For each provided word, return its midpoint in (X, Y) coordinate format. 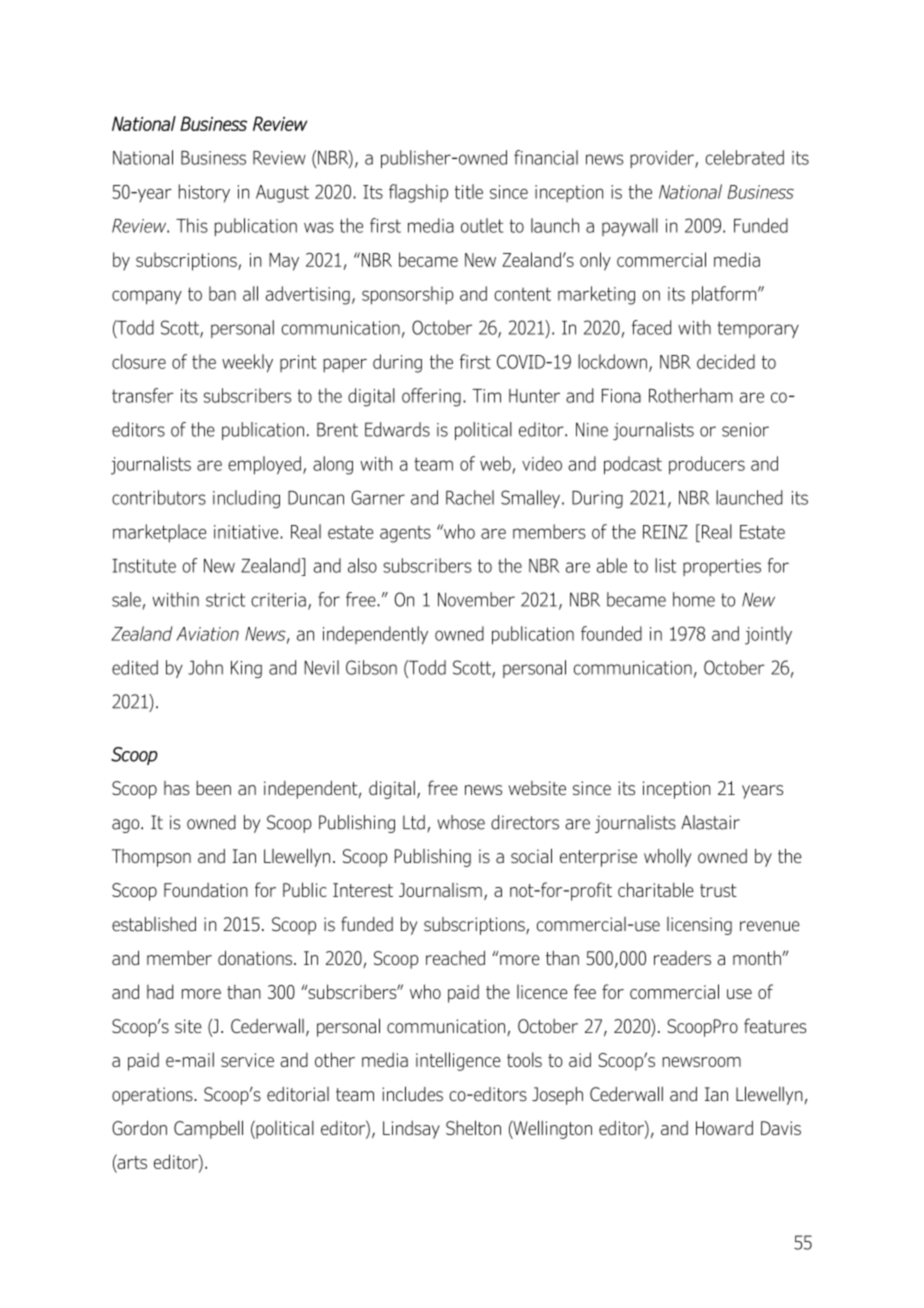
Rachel (470, 497)
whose (461, 822)
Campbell (208, 1129)
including (246, 499)
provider (663, 159)
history (204, 193)
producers (707, 465)
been (213, 788)
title (469, 191)
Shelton (473, 1127)
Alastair (710, 822)
